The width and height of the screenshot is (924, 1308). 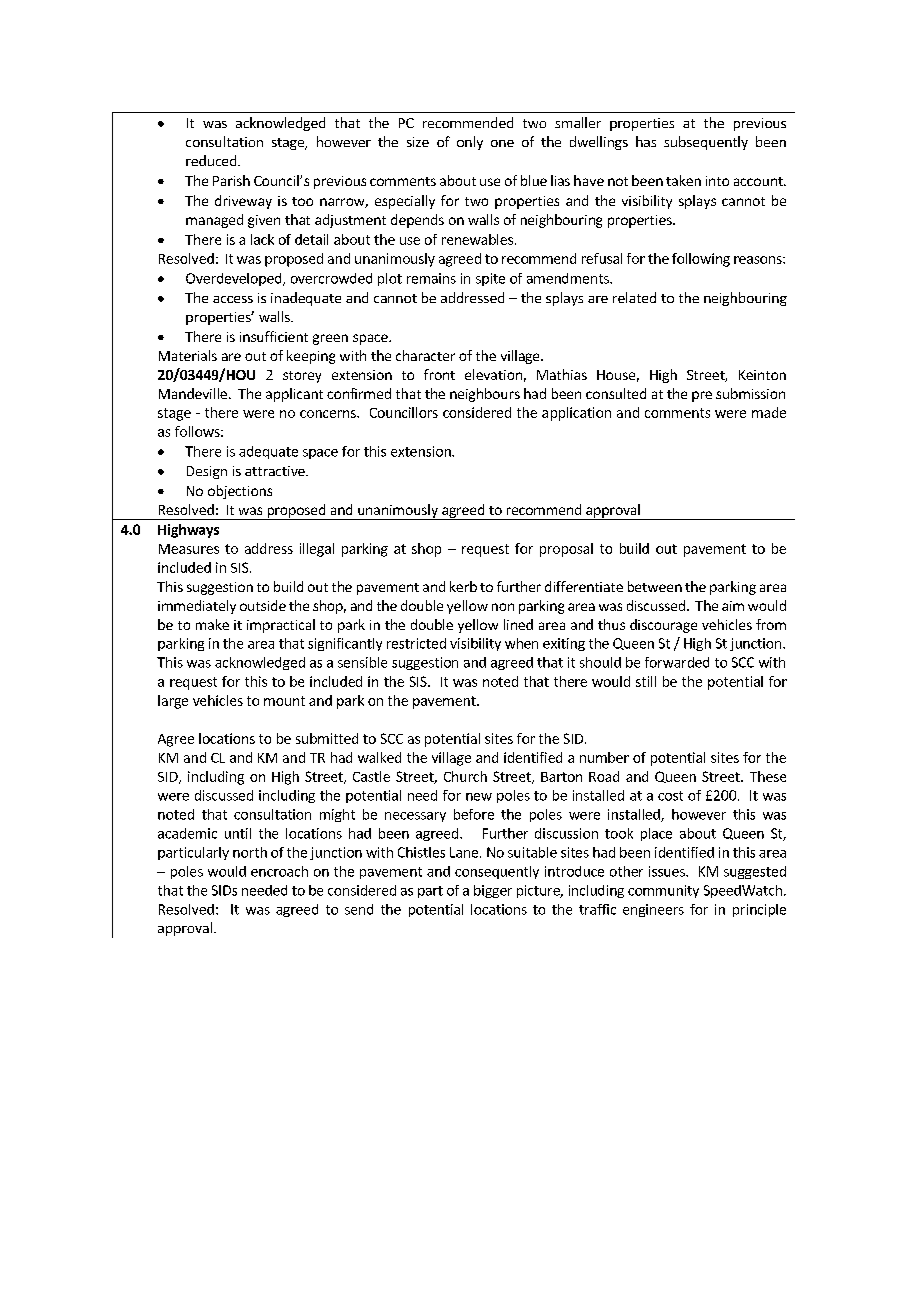 I want to click on applicant, so click(x=294, y=395).
